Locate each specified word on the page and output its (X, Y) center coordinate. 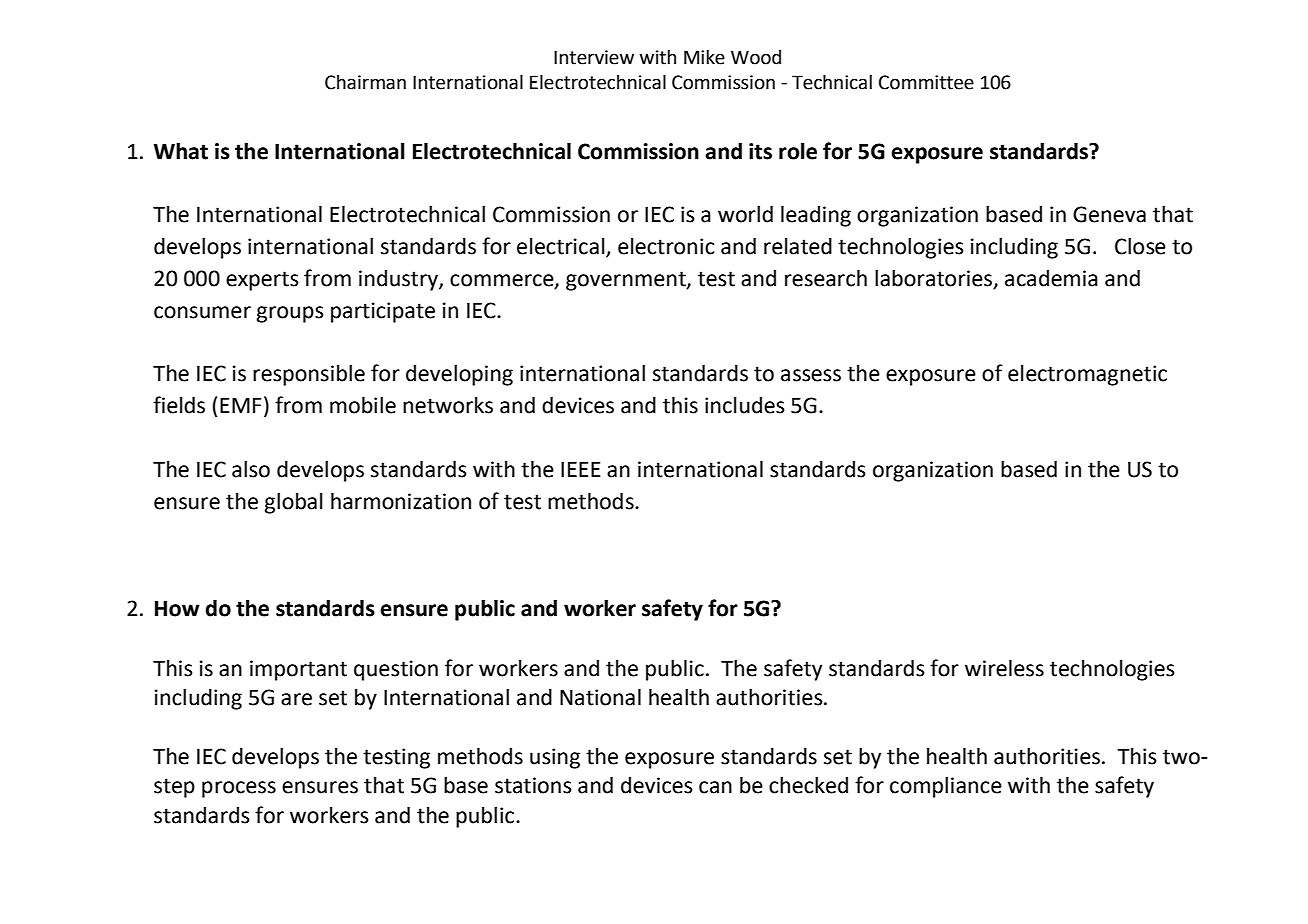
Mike (704, 57)
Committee (926, 82)
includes (745, 405)
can (715, 787)
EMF (240, 405)
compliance (946, 787)
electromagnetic (1087, 375)
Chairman (365, 82)
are (296, 699)
